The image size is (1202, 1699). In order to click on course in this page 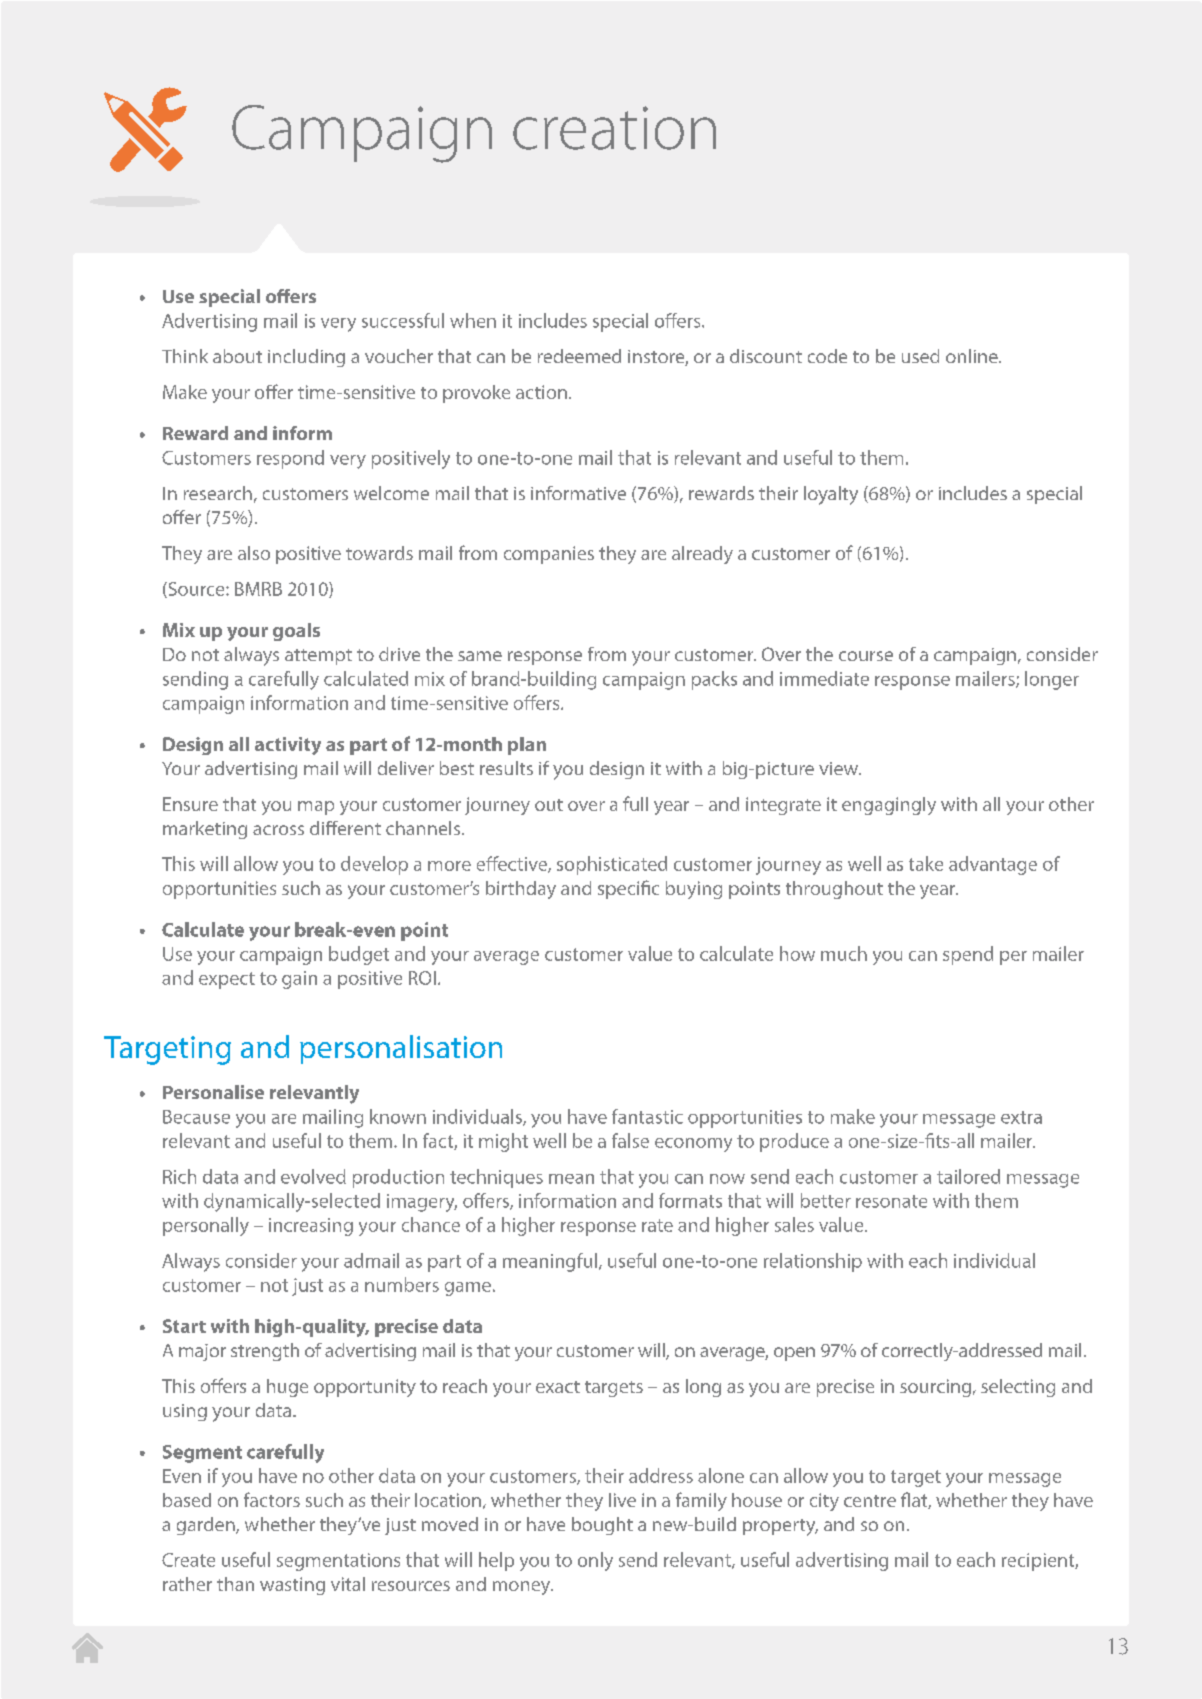, I will do `click(866, 656)`.
